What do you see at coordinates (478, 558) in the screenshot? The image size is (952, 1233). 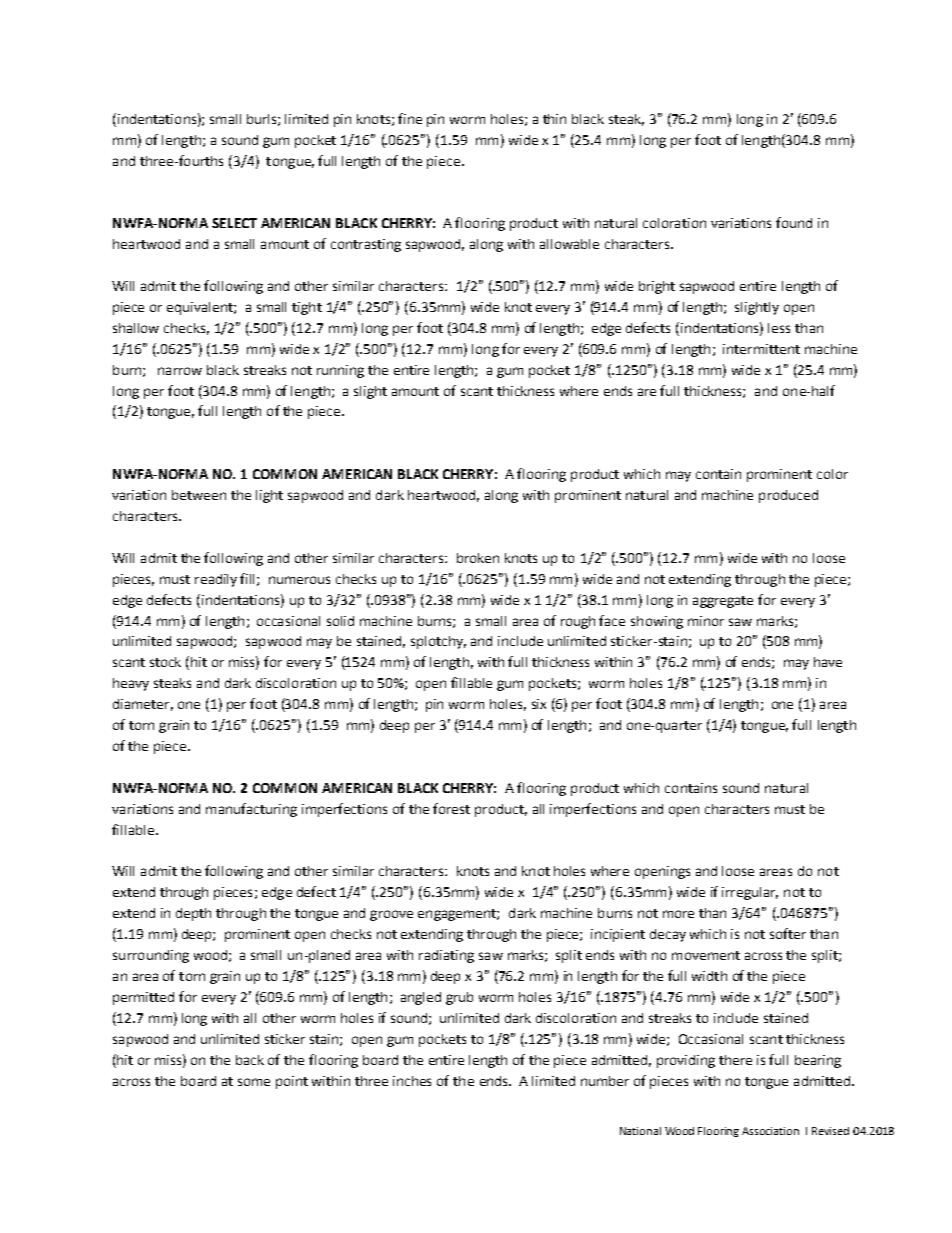 I see `broken` at bounding box center [478, 558].
